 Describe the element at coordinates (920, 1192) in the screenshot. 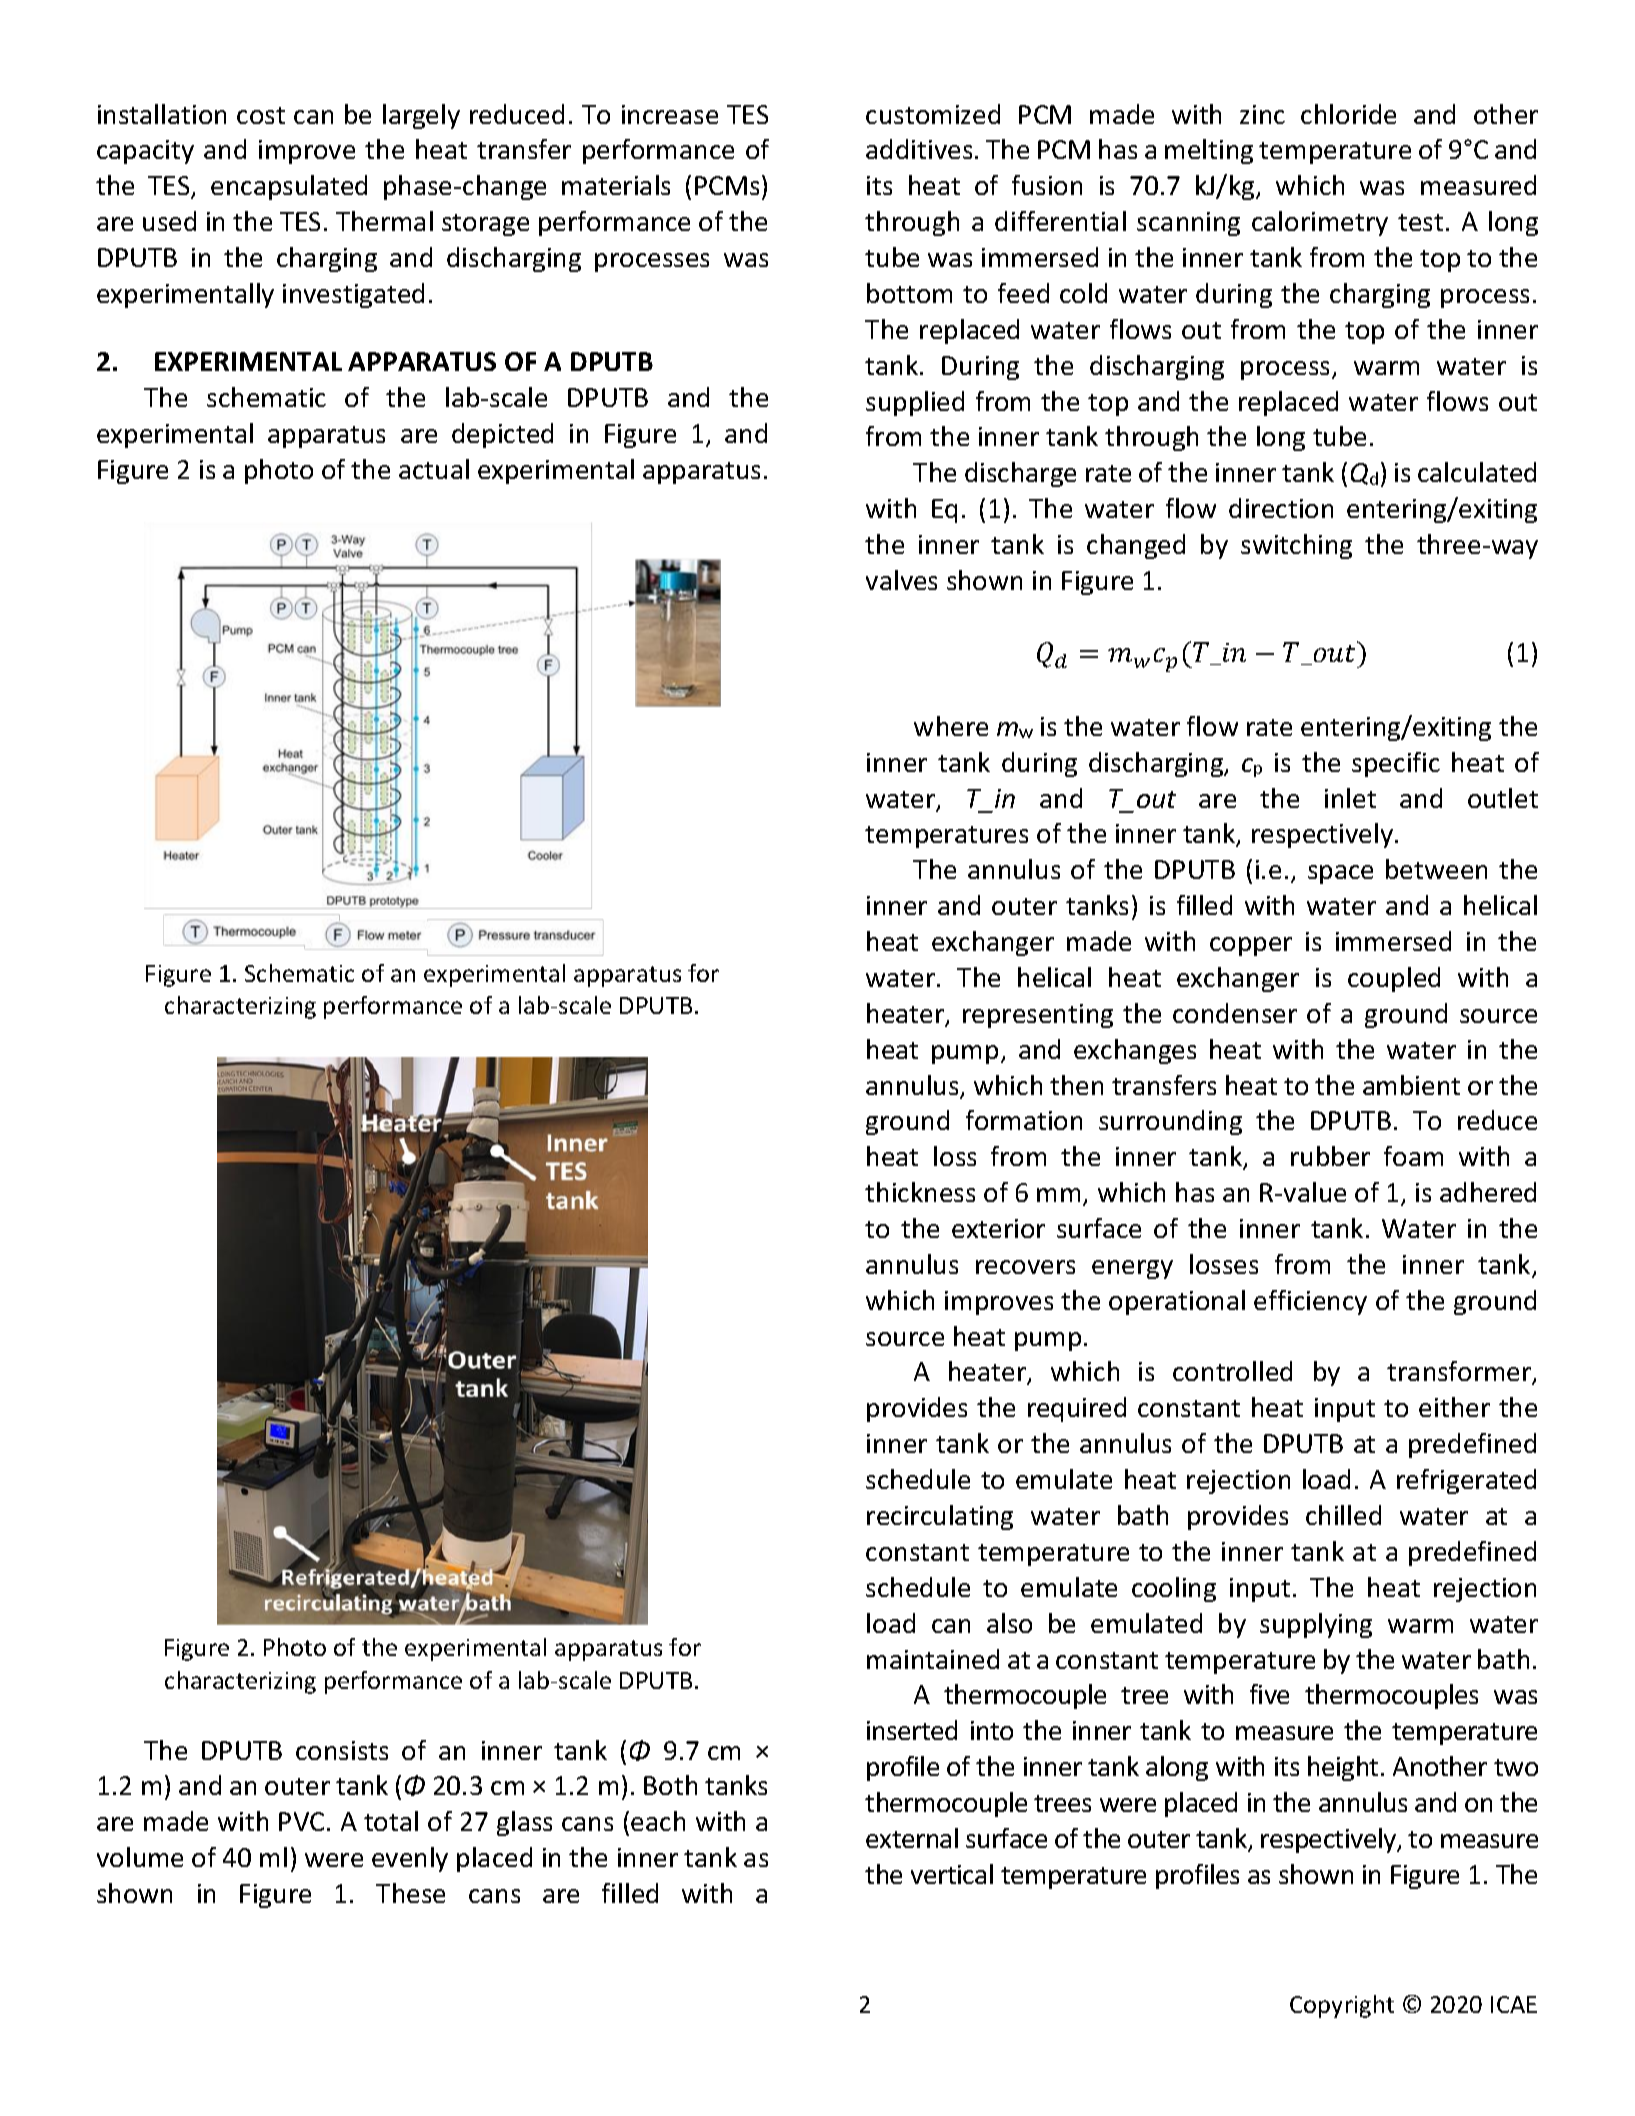

I see `thickness` at that location.
